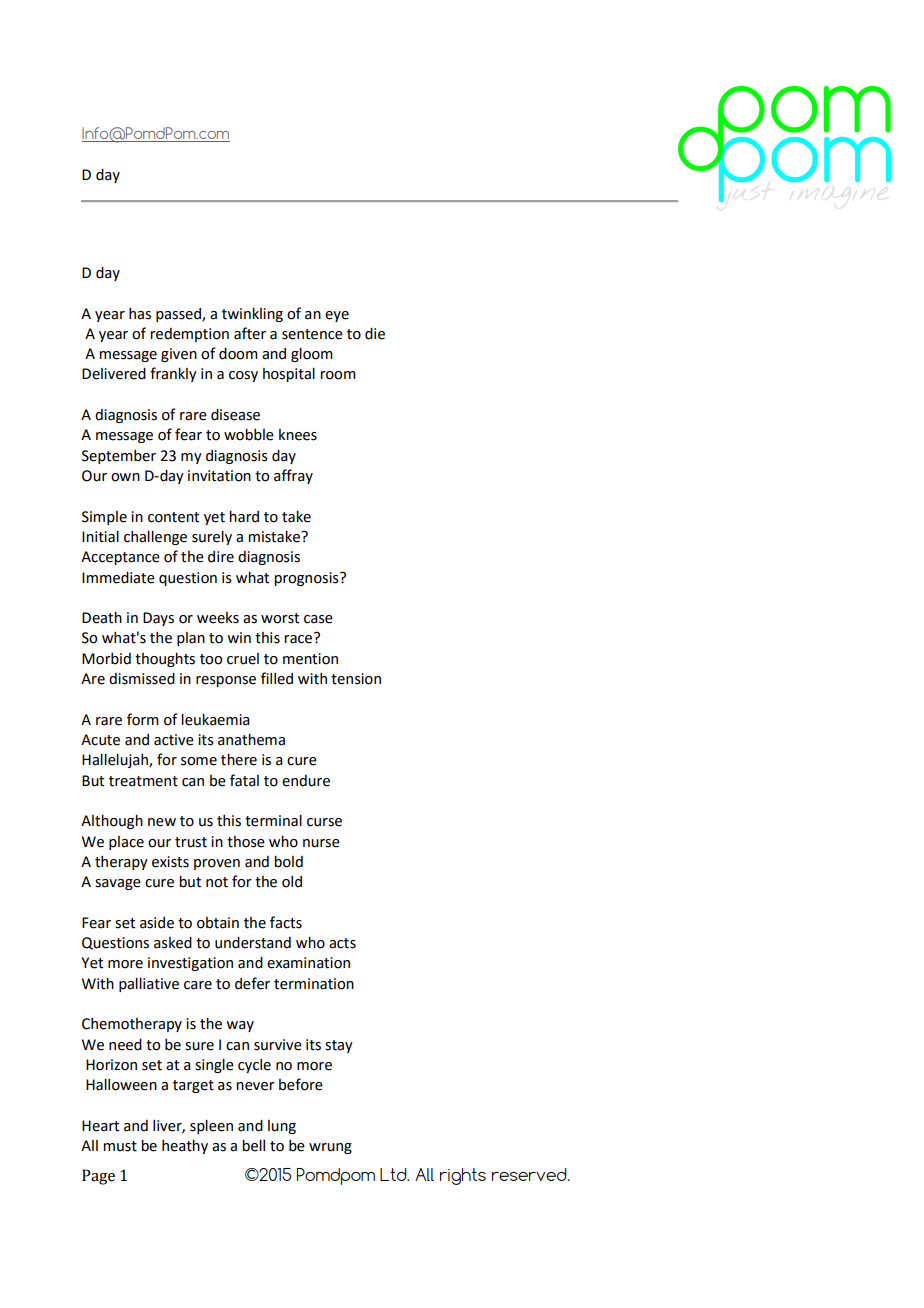  What do you see at coordinates (324, 822) in the screenshot?
I see `curse` at bounding box center [324, 822].
